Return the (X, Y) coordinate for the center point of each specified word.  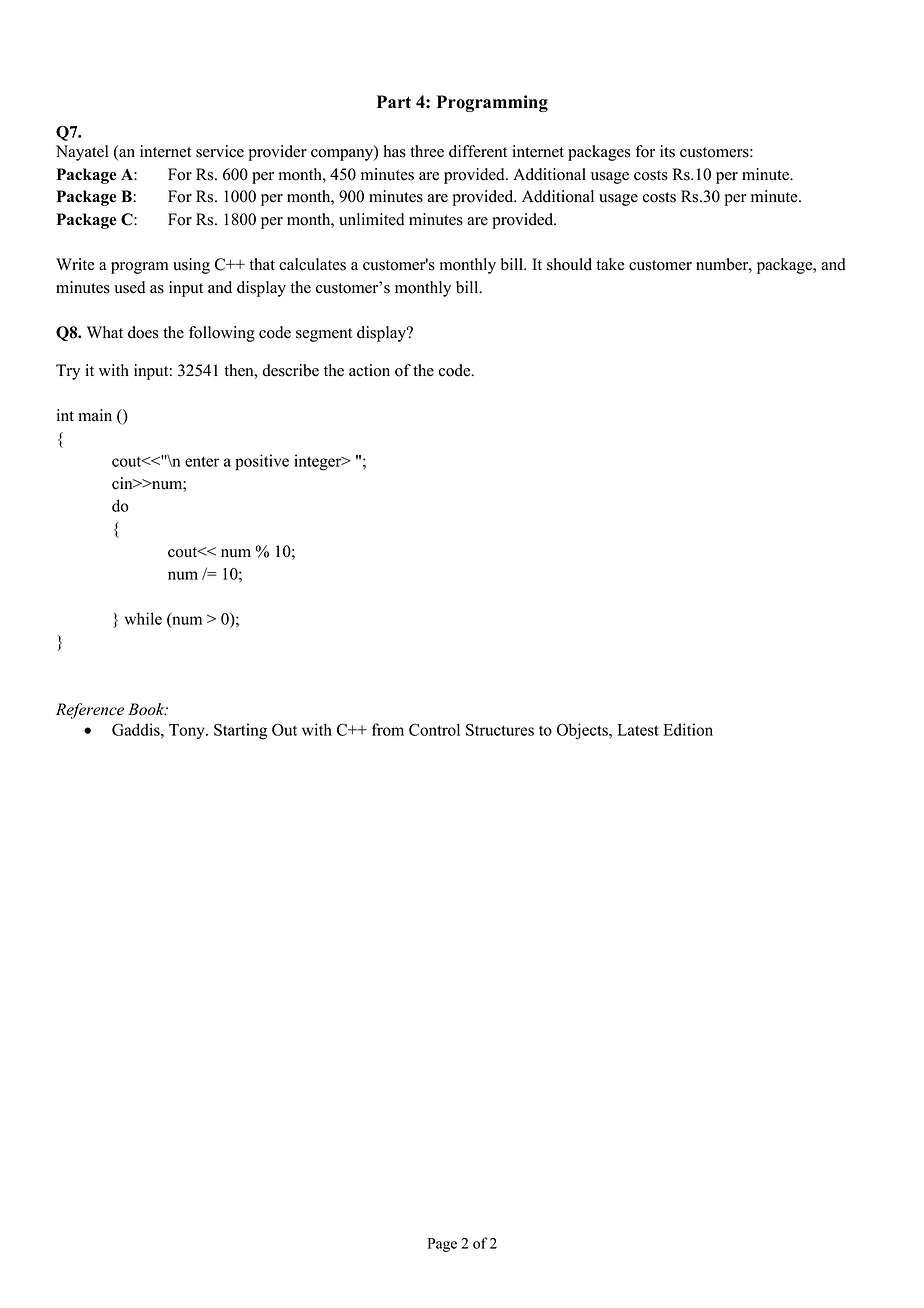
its (667, 151)
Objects (583, 731)
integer (319, 462)
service (220, 151)
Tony (188, 731)
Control (434, 729)
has (394, 151)
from (388, 729)
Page (442, 1245)
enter (202, 461)
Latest (638, 730)
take (610, 264)
